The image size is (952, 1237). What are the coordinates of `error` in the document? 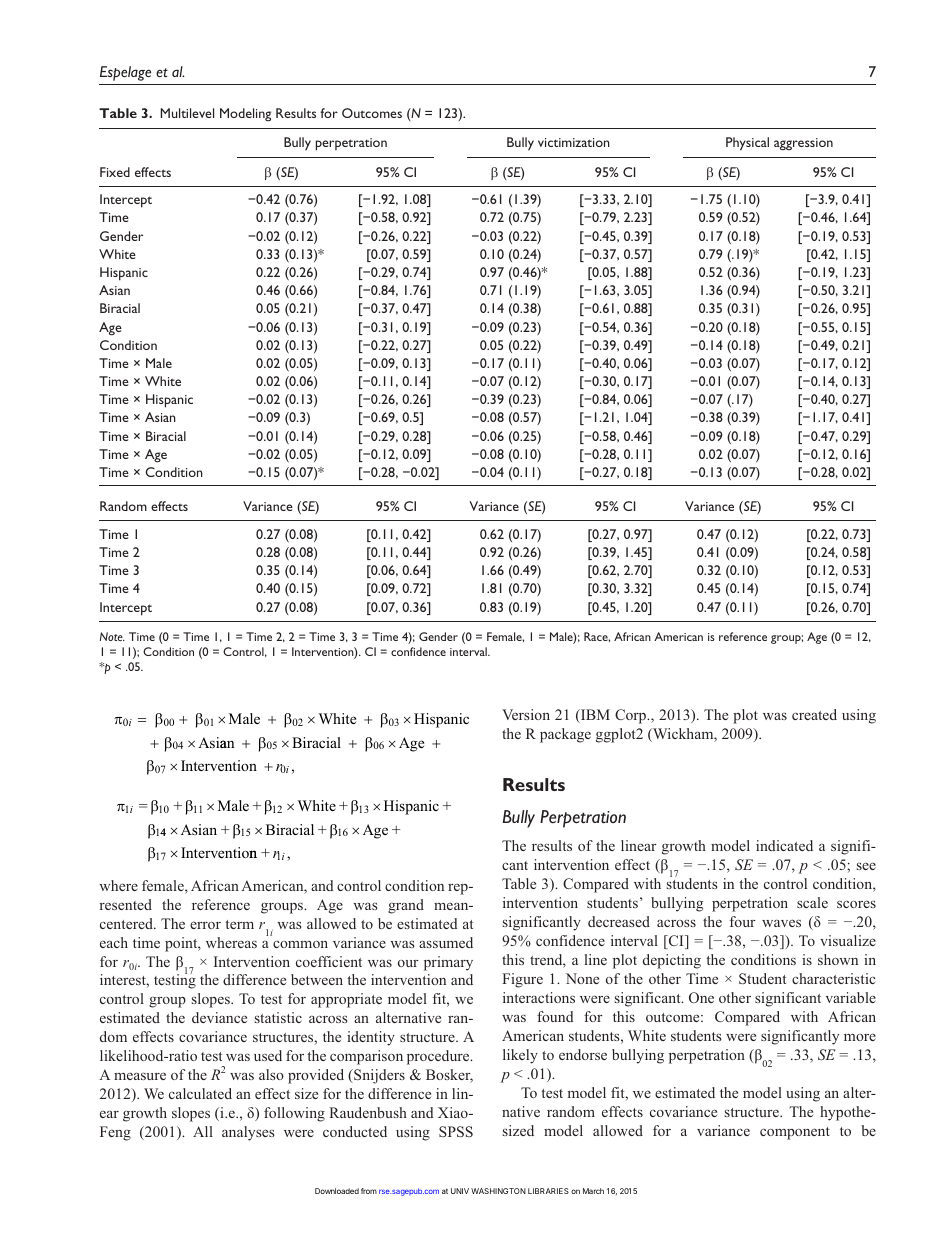 It's located at (205, 925).
